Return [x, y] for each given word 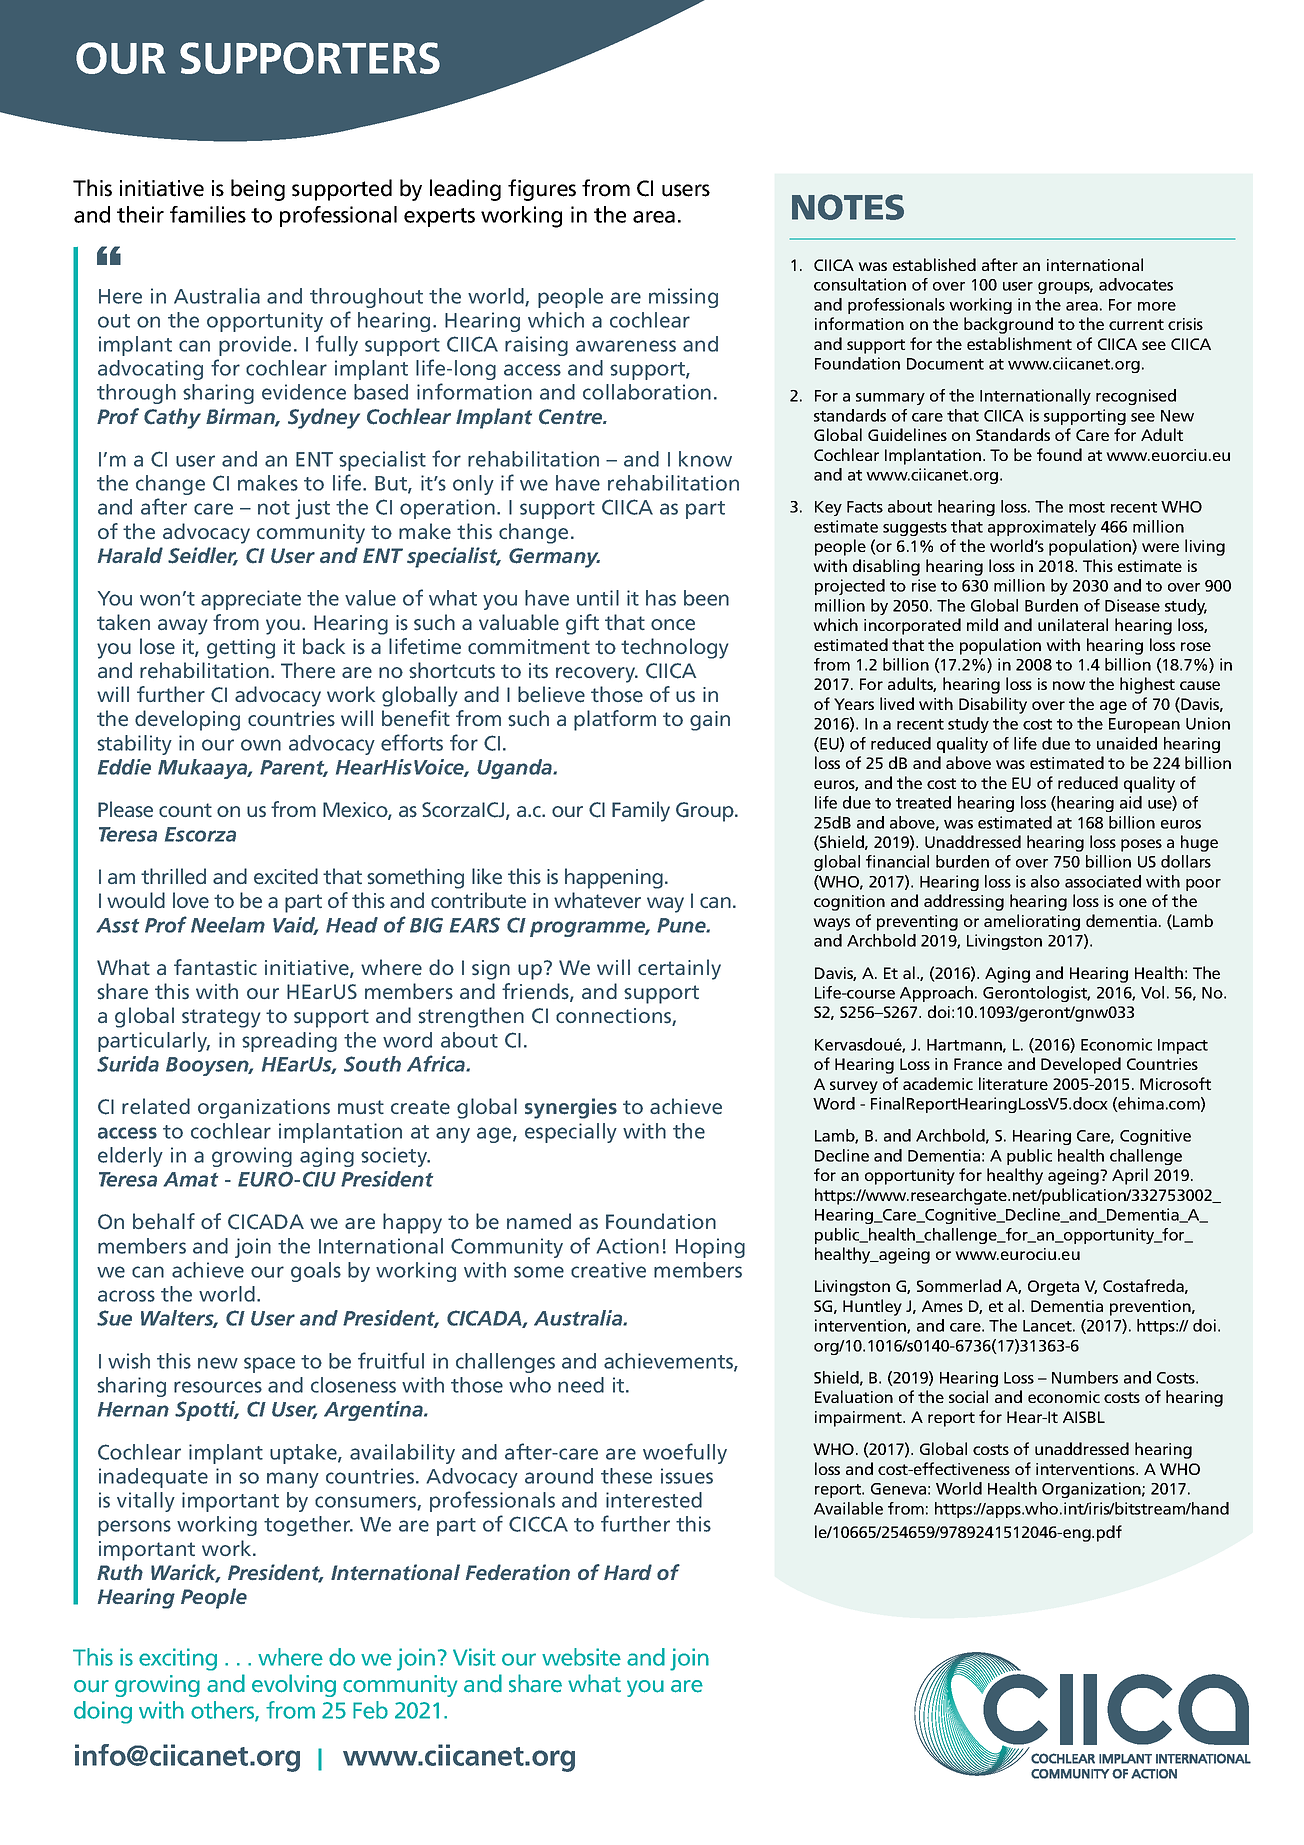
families [208, 214]
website [581, 1657]
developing [187, 720]
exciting [178, 1659]
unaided [1127, 743]
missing [683, 298]
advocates [1136, 284]
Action [627, 1246]
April [1130, 1176]
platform [615, 720]
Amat [190, 1179]
